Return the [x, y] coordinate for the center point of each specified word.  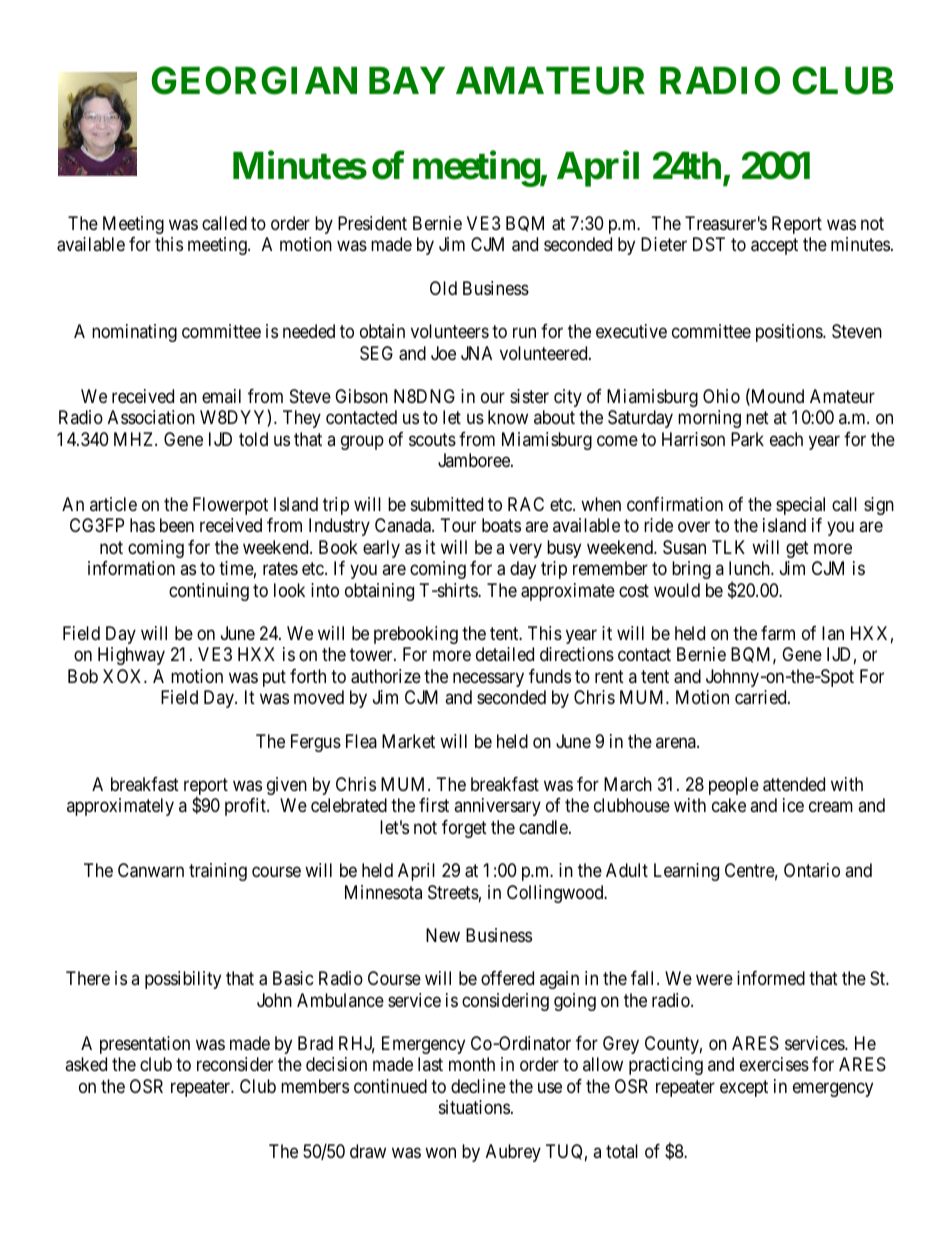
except [744, 1088]
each [786, 439]
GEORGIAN [254, 80]
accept [774, 247]
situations [474, 1107]
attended [794, 784]
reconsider [235, 1064]
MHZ [135, 439]
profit [246, 807]
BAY [407, 80]
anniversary [497, 807]
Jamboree [475, 460]
